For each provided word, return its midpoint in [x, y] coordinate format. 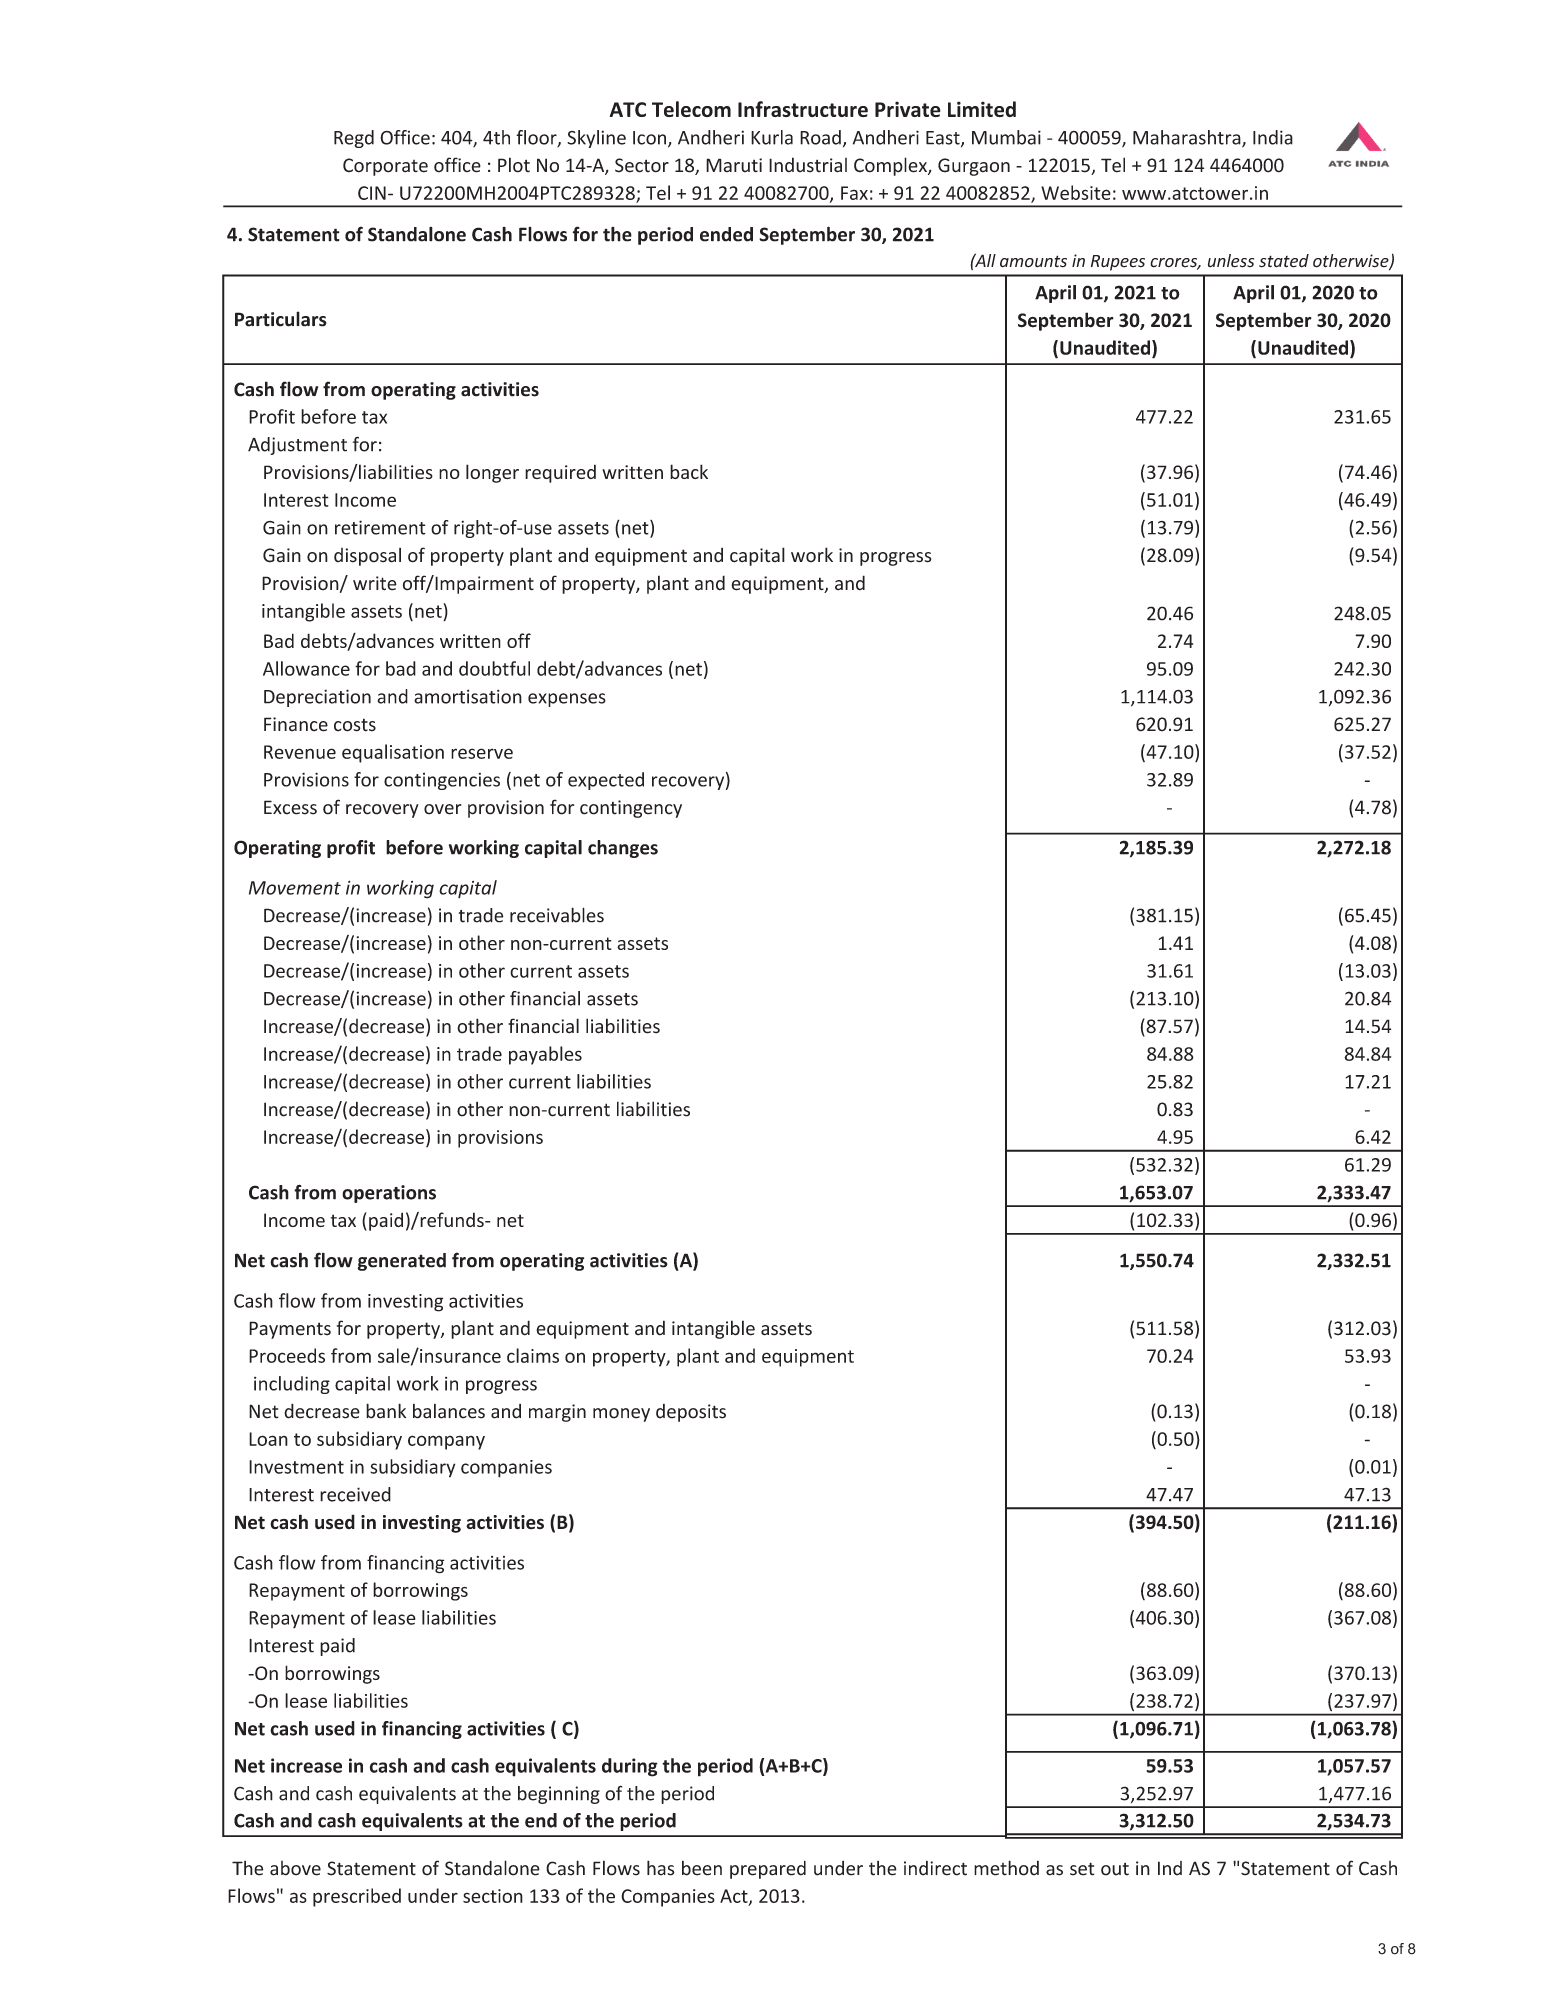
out [1115, 1869]
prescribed [357, 1897]
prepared [768, 1870]
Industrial [808, 165]
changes [623, 849]
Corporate [385, 167]
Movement [295, 888]
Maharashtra [1188, 138]
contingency [631, 809]
